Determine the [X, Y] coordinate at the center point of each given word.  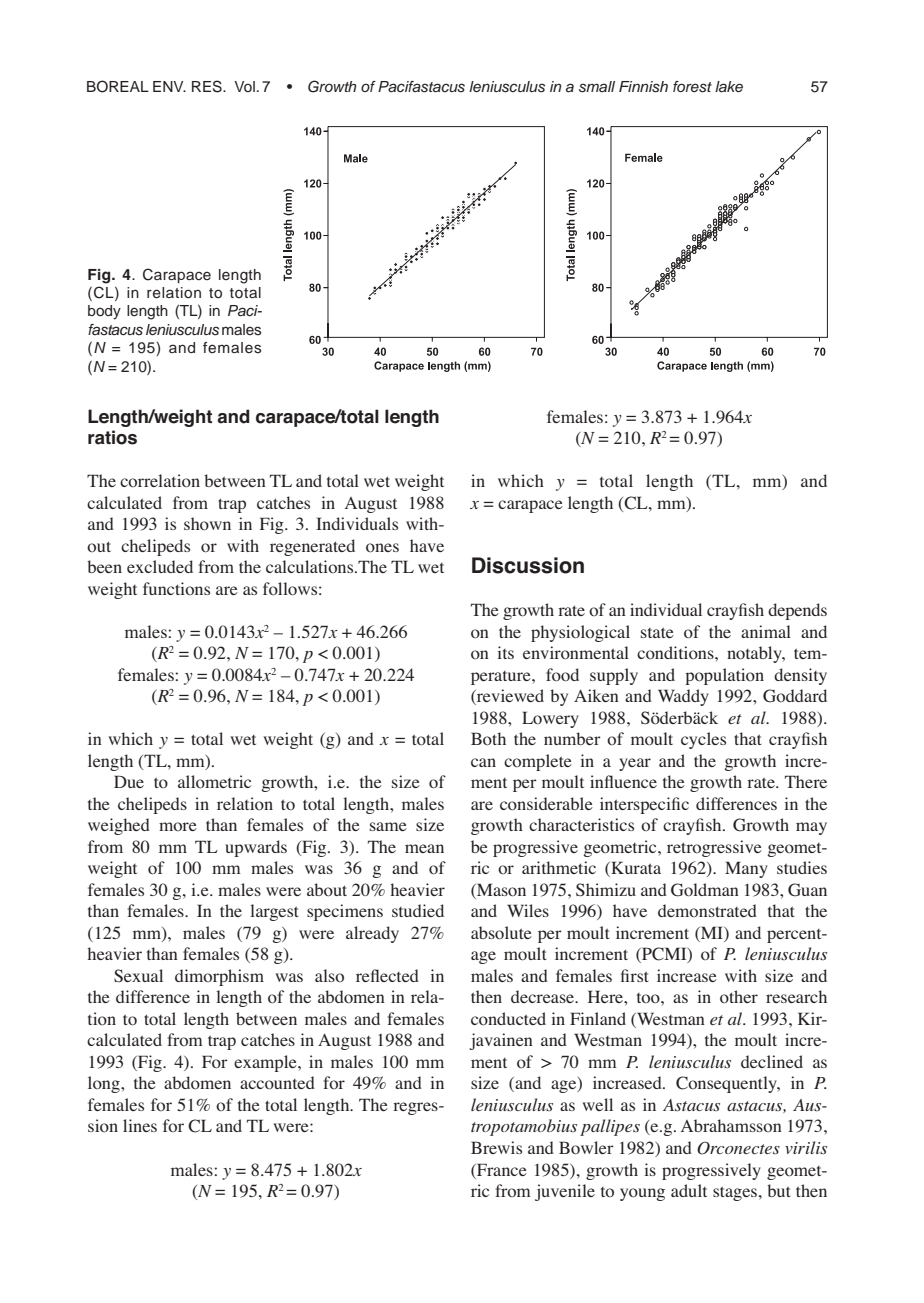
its [505, 652]
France [501, 1169]
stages [735, 1193]
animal [766, 631]
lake [729, 86]
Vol [244, 86]
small [597, 87]
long [105, 1084]
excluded [160, 566]
